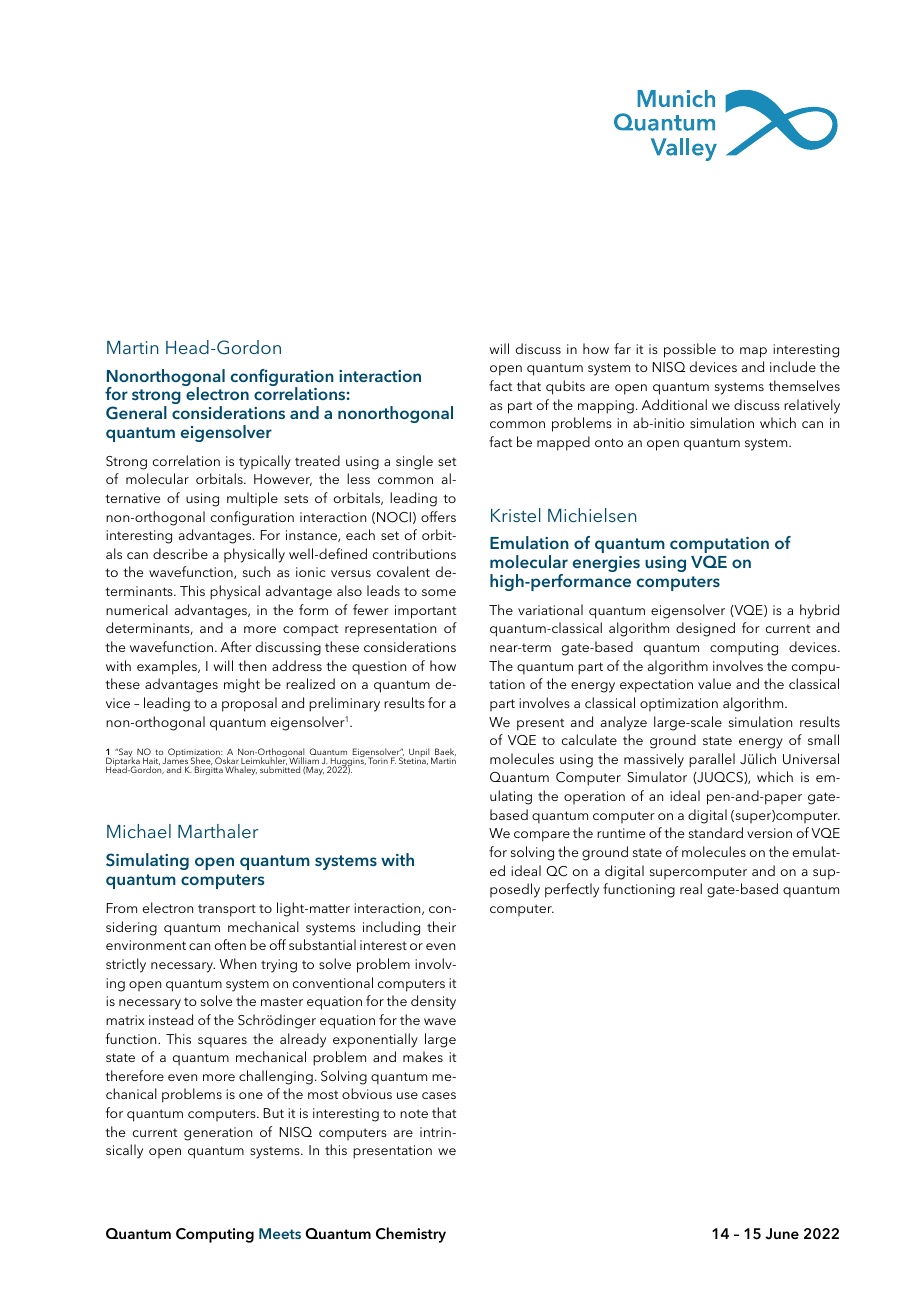 The image size is (924, 1308). Describe the element at coordinates (793, 366) in the document. I see `include` at that location.
